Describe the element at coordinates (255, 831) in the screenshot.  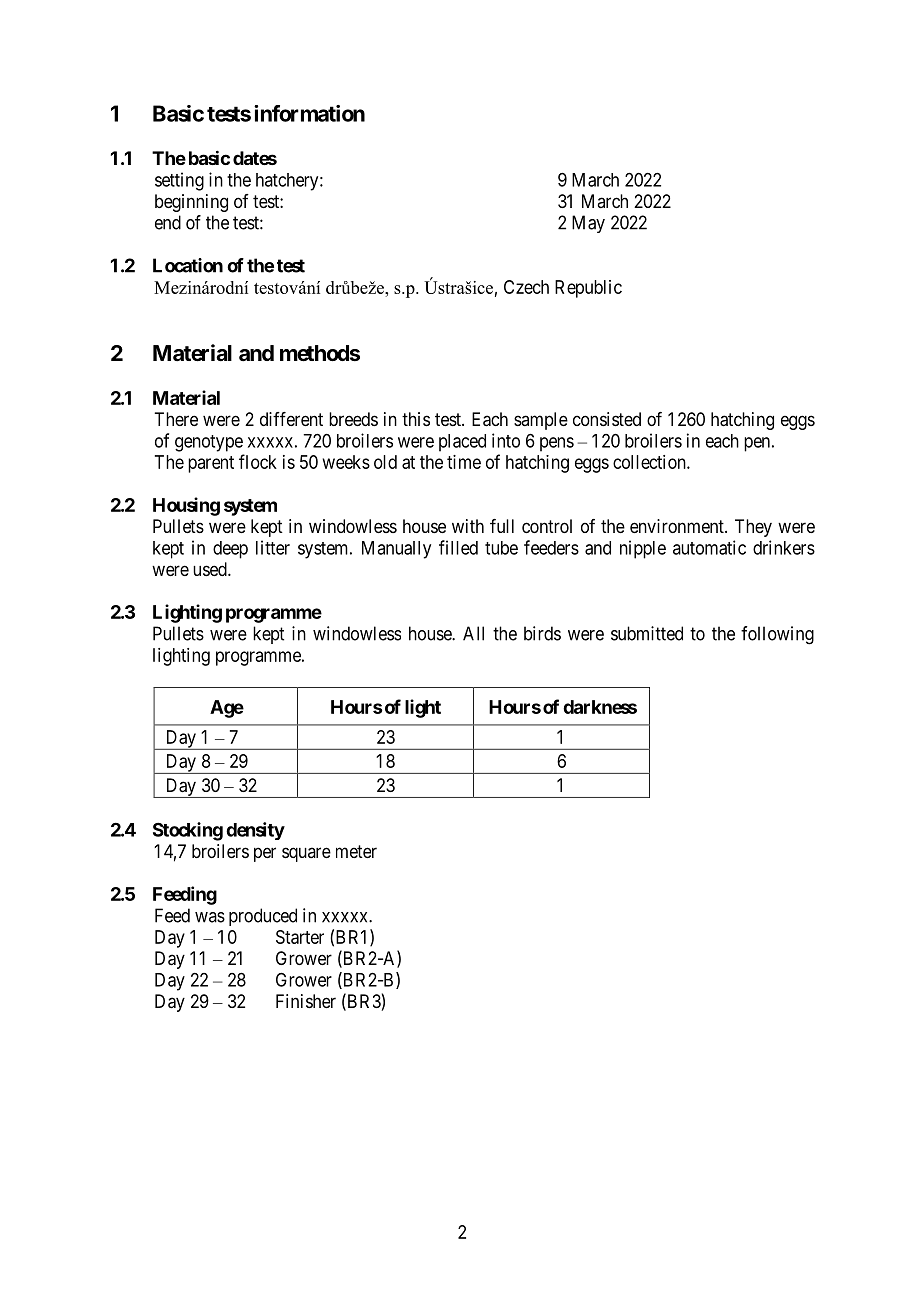
I see `density` at that location.
